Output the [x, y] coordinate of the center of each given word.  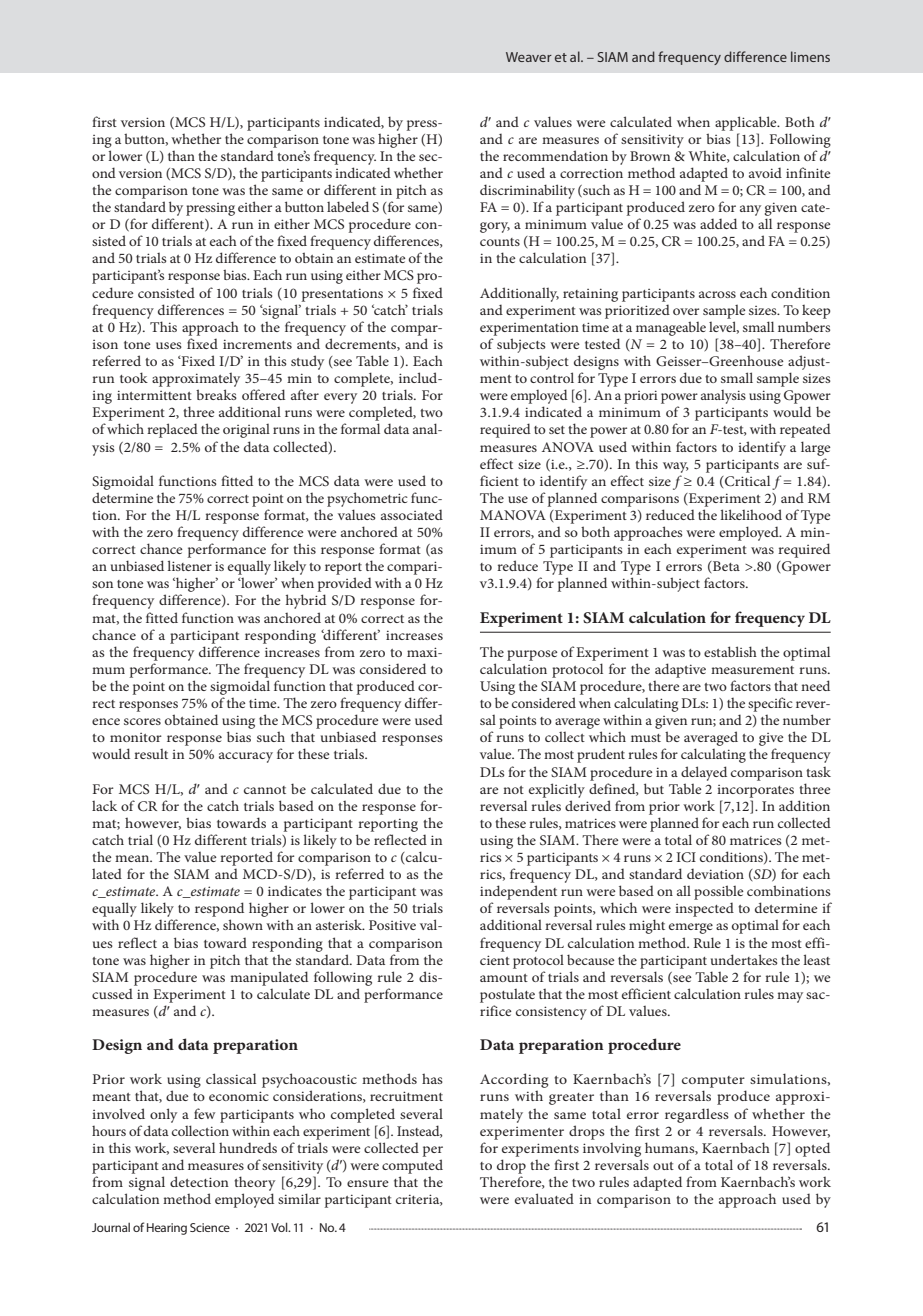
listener [190, 565]
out [663, 1166]
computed [412, 1166]
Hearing [167, 1229]
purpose [532, 655]
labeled [348, 206]
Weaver [529, 57]
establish [730, 651]
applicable [747, 123]
